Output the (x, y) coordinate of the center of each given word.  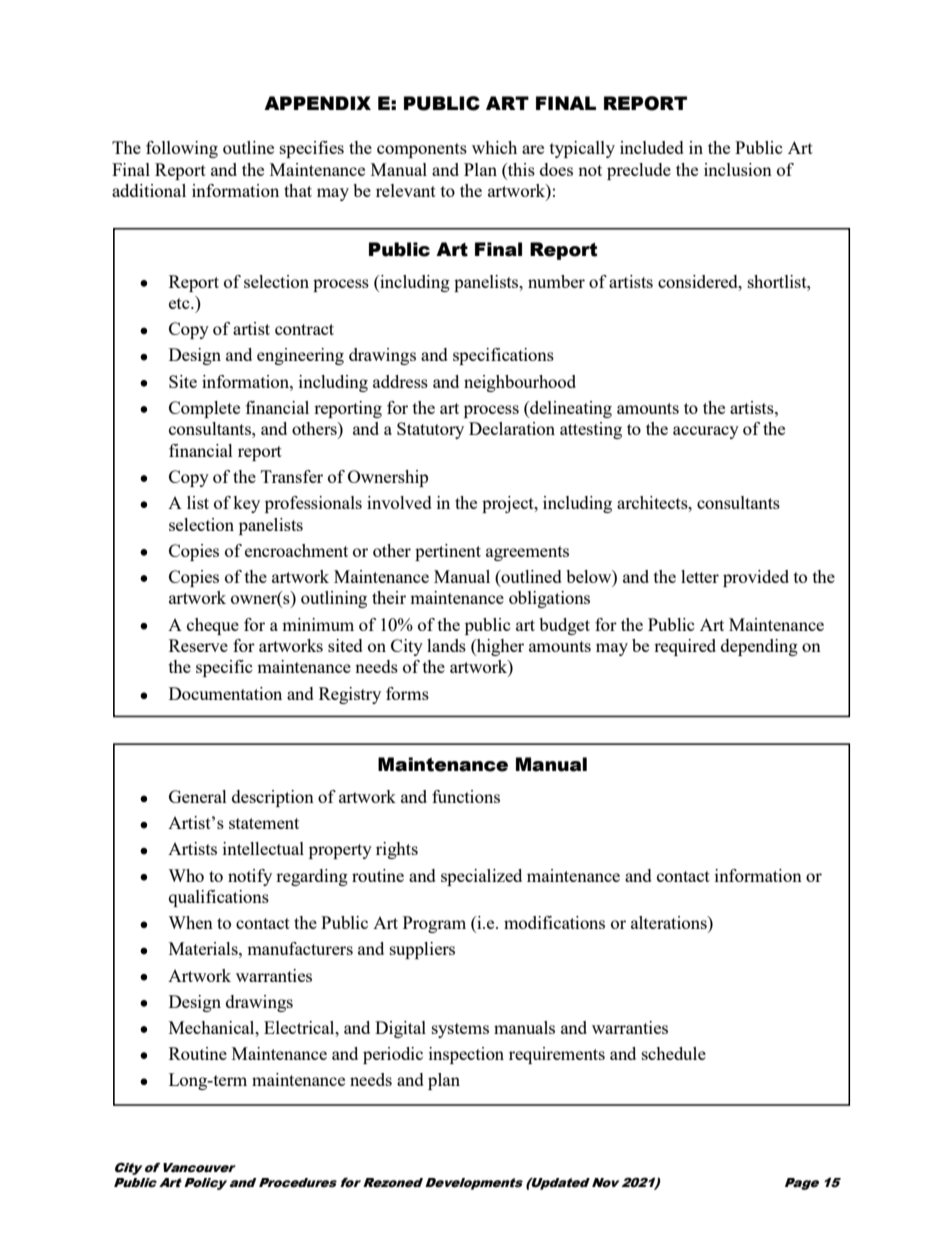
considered (699, 281)
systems (460, 1030)
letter (700, 576)
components (422, 150)
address (400, 381)
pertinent (448, 552)
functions (466, 796)
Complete (204, 409)
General (198, 796)
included (652, 147)
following (182, 149)
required (685, 647)
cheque (213, 626)
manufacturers (300, 948)
